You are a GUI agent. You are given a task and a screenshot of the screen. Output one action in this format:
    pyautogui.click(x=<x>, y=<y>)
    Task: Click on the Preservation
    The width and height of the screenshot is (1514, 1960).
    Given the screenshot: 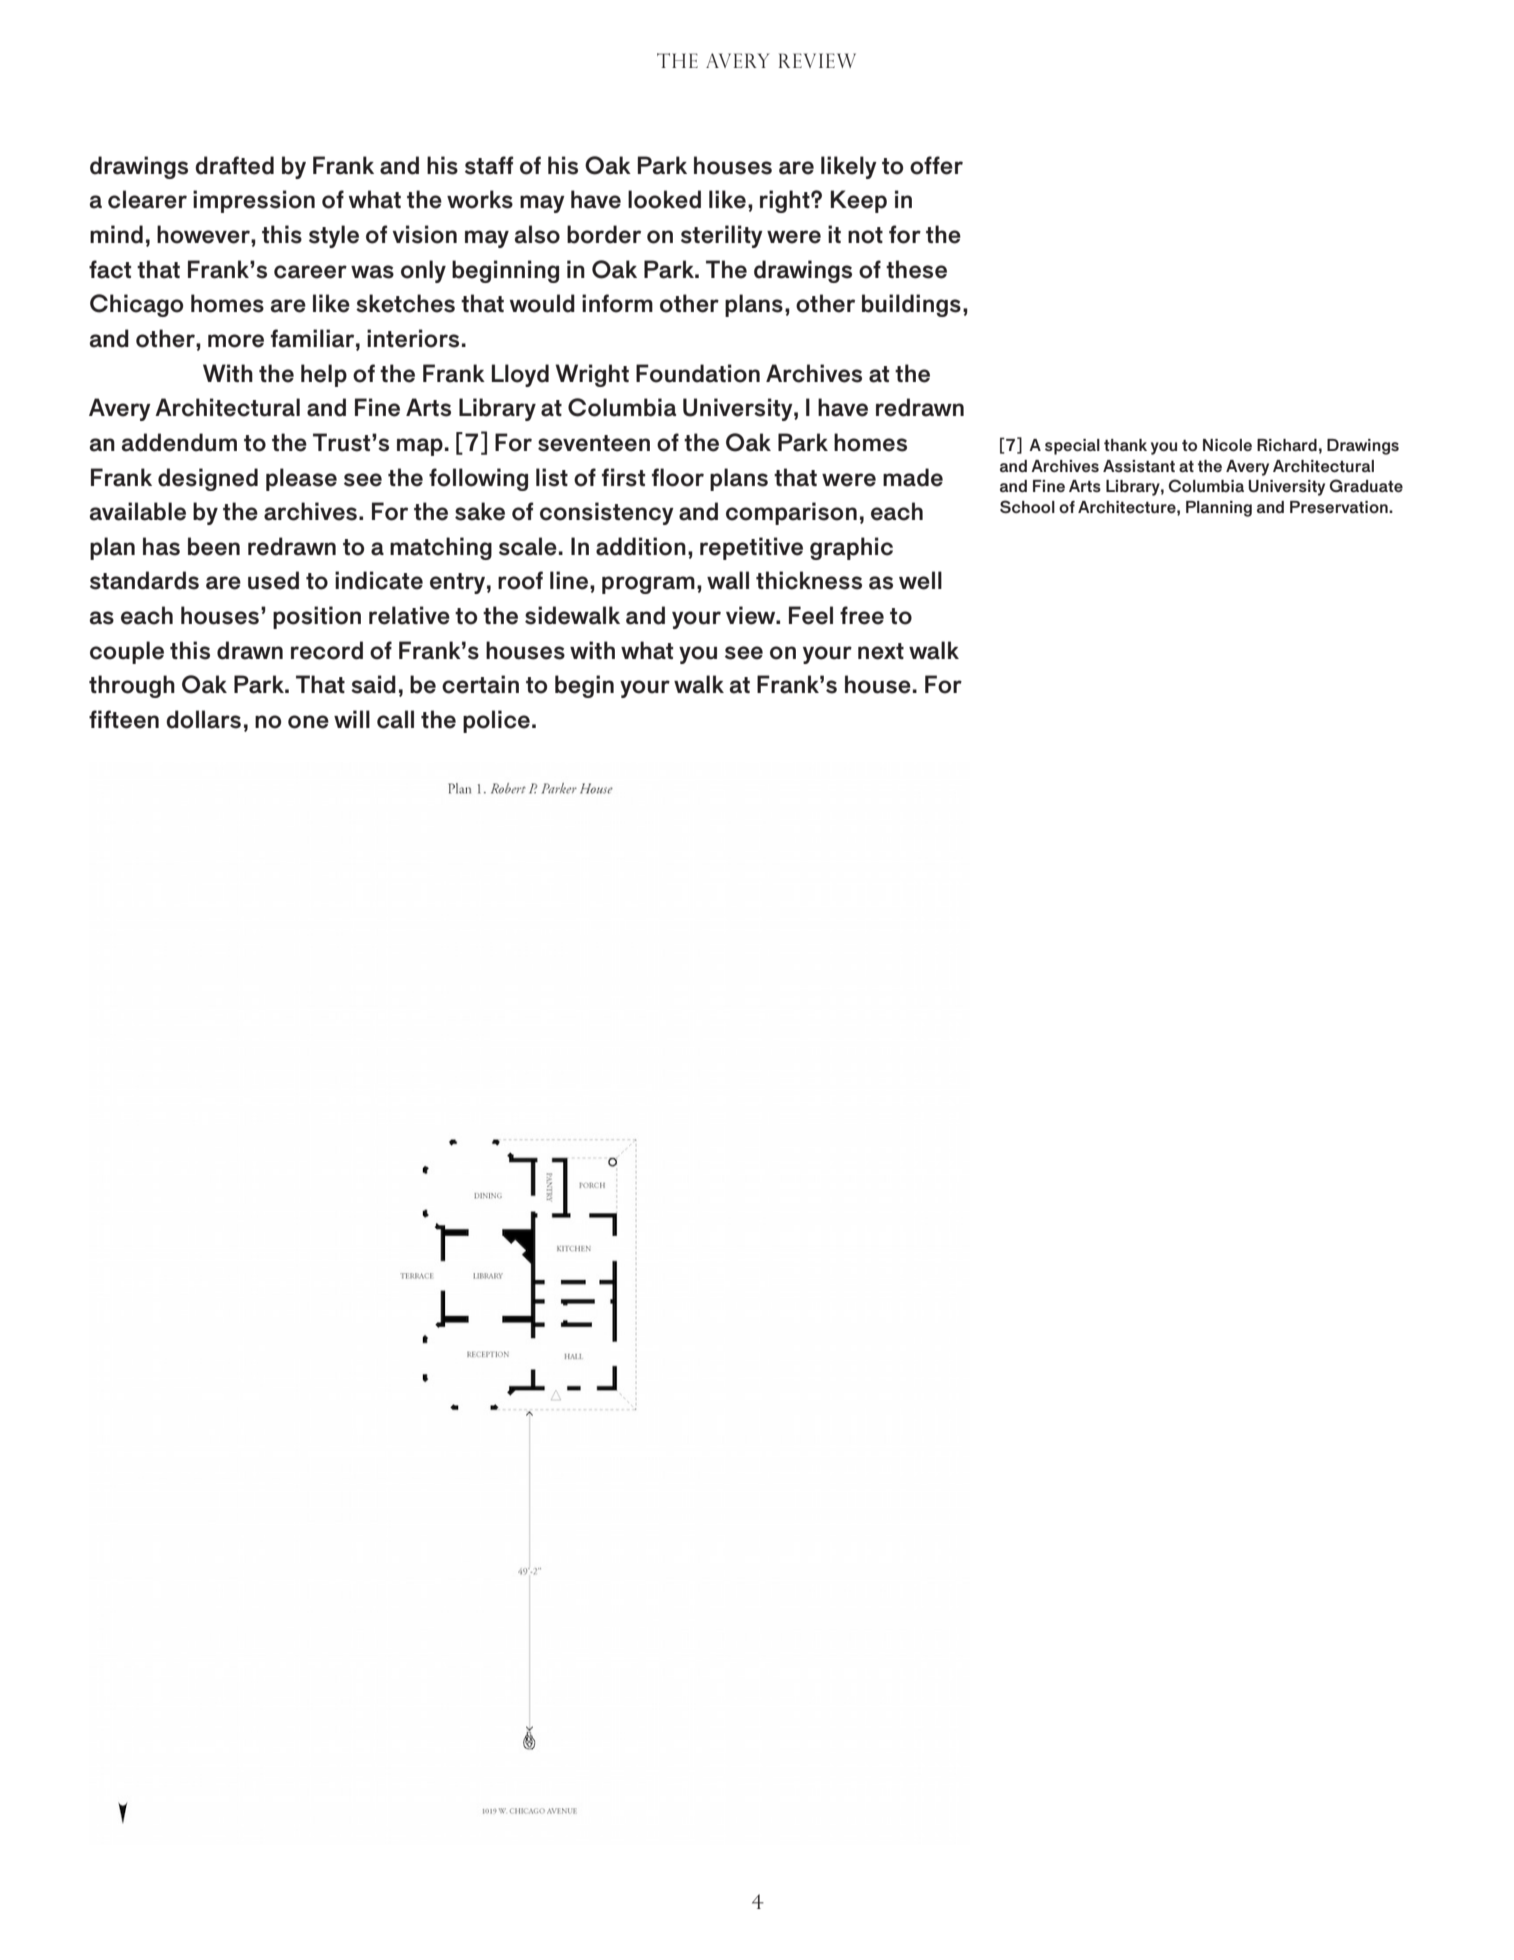 What is the action you would take?
    pyautogui.click(x=1340, y=507)
